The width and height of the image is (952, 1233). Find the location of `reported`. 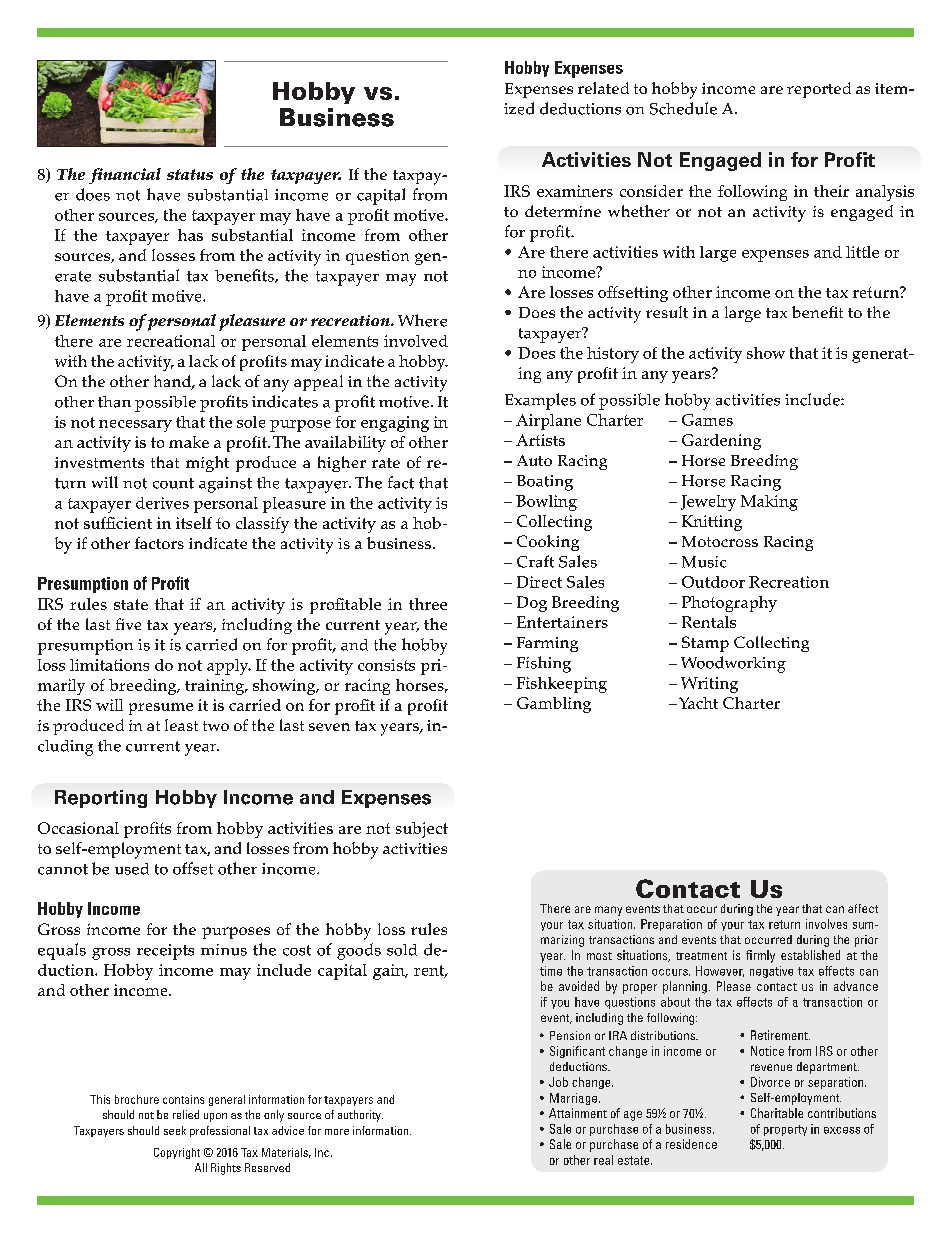

reported is located at coordinates (819, 90).
